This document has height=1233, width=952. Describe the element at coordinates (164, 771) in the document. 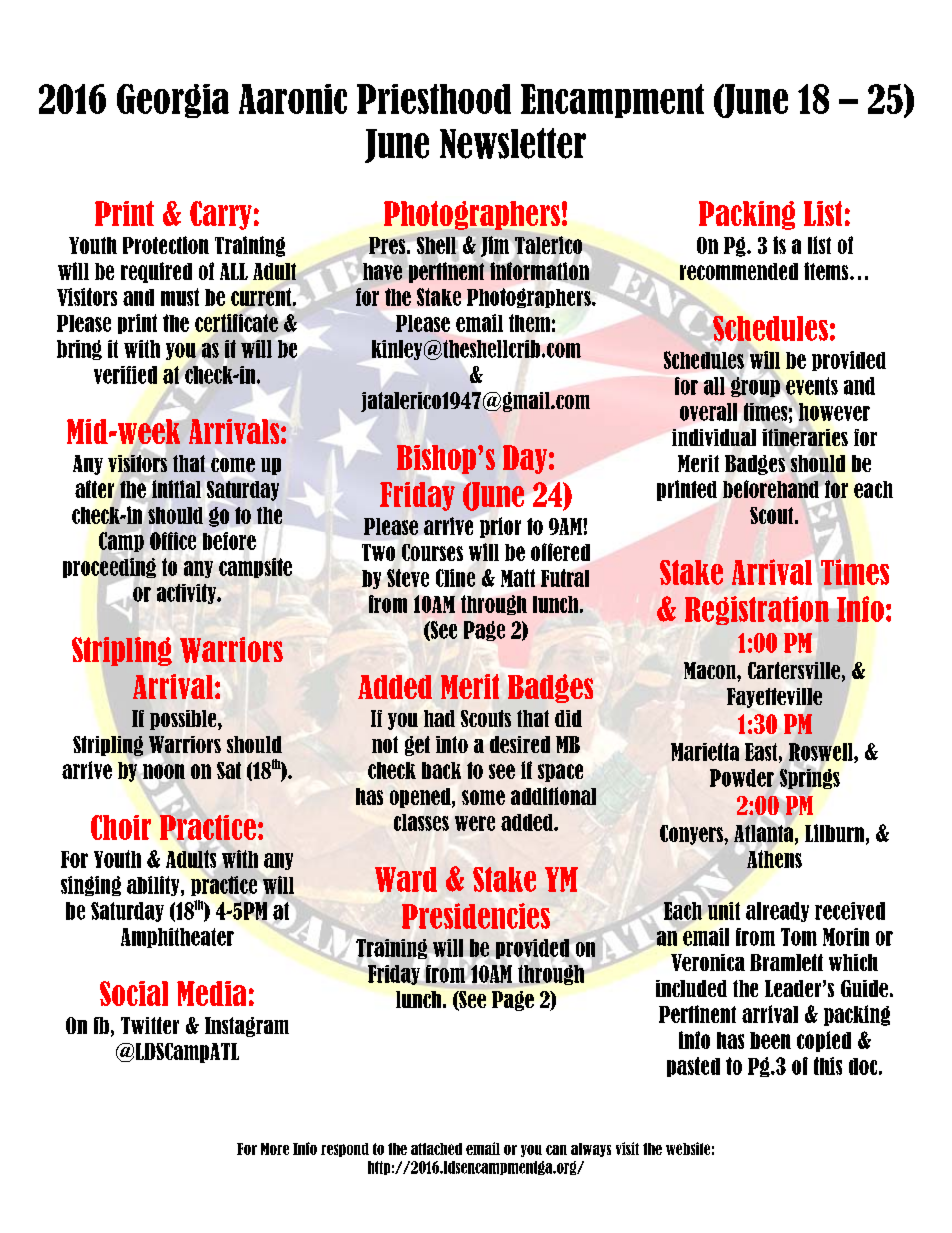

I see `noon` at that location.
